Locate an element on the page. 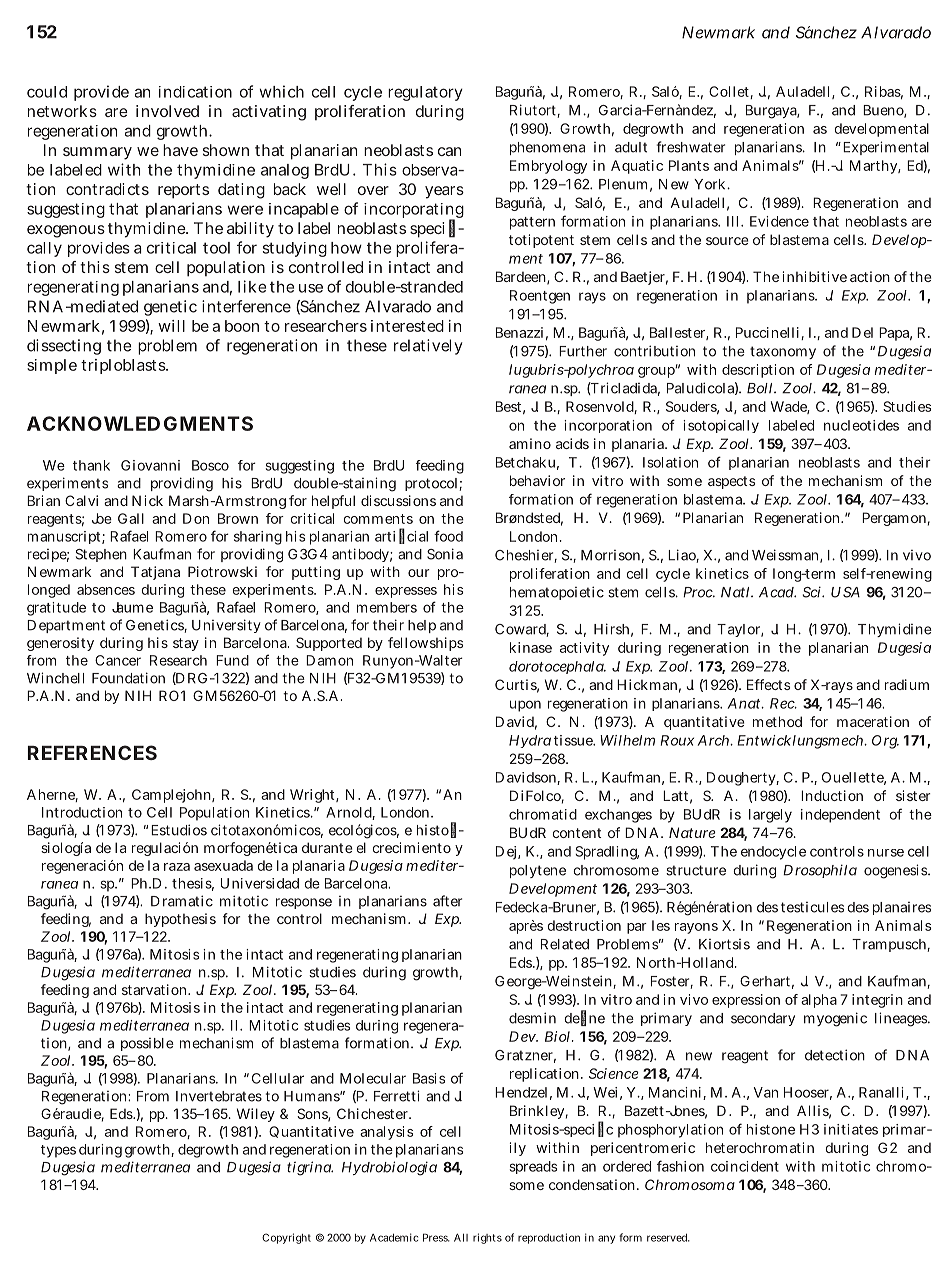 This image has width=952, height=1284. after is located at coordinates (447, 901).
